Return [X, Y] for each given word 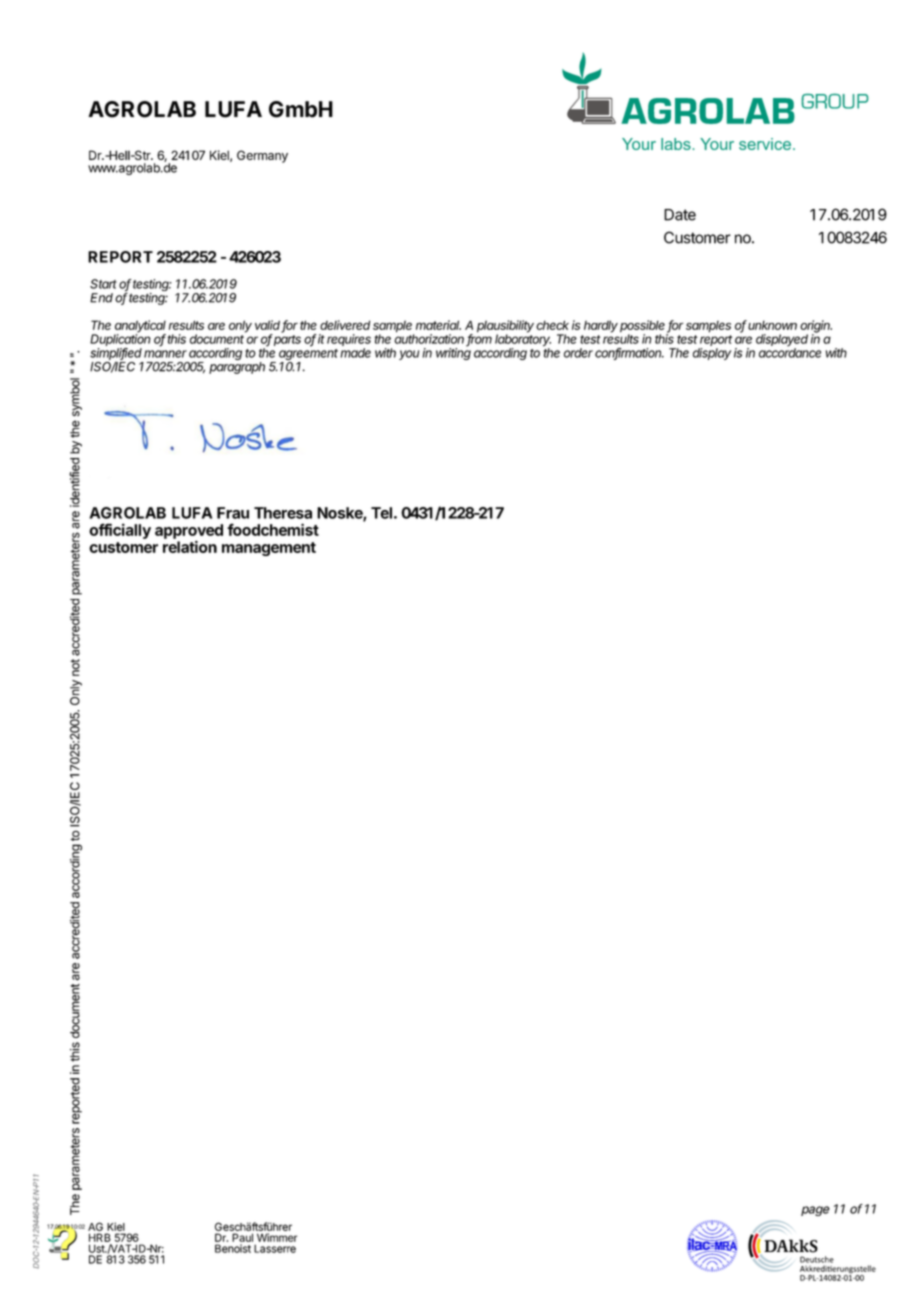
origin [816, 327]
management [269, 549]
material [438, 325]
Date [680, 215]
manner [165, 354]
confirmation [629, 354]
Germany [262, 156]
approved [189, 532]
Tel [381, 513]
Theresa [283, 513]
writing [453, 353]
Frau [233, 513]
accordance [790, 352]
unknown [772, 325]
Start [103, 284]
